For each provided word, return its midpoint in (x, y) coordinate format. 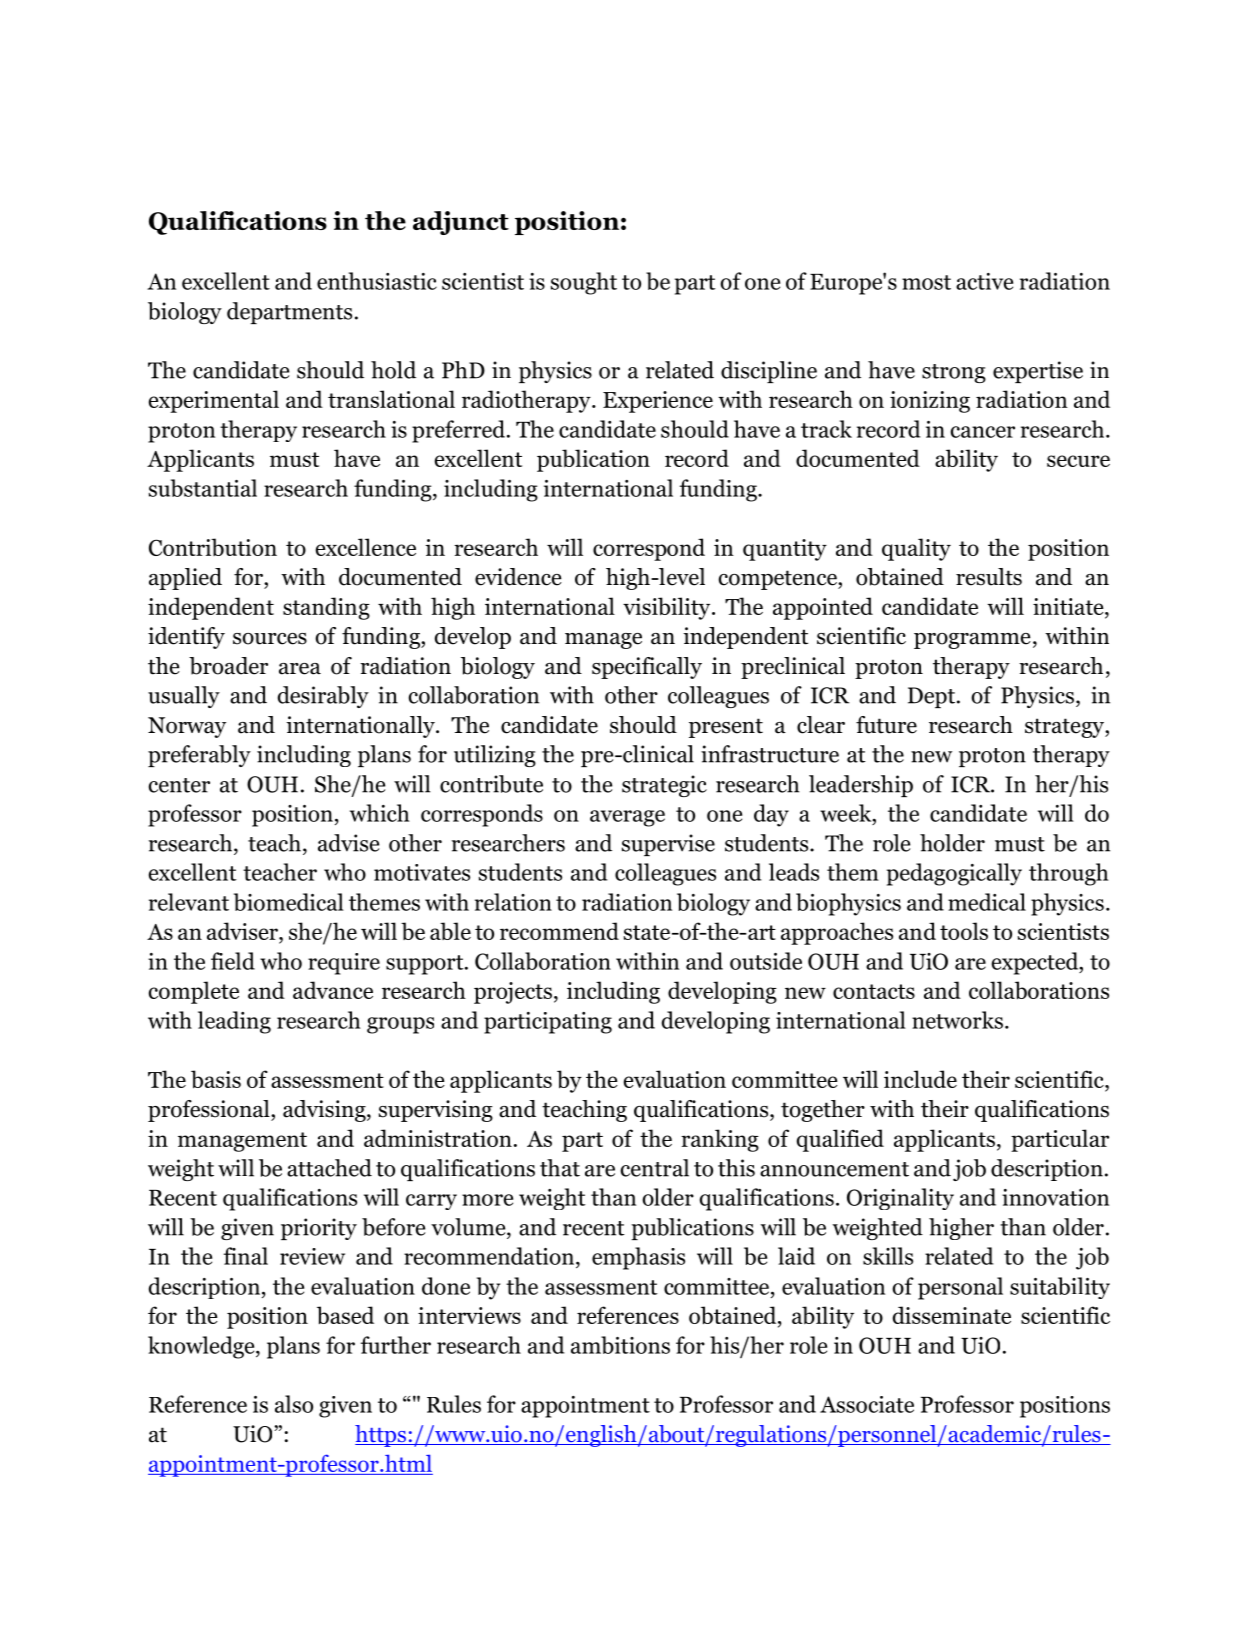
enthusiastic (377, 281)
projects (513, 993)
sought (584, 283)
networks (957, 1020)
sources (270, 639)
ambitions (620, 1345)
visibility (668, 608)
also (294, 1404)
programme (972, 641)
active (984, 281)
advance (333, 990)
